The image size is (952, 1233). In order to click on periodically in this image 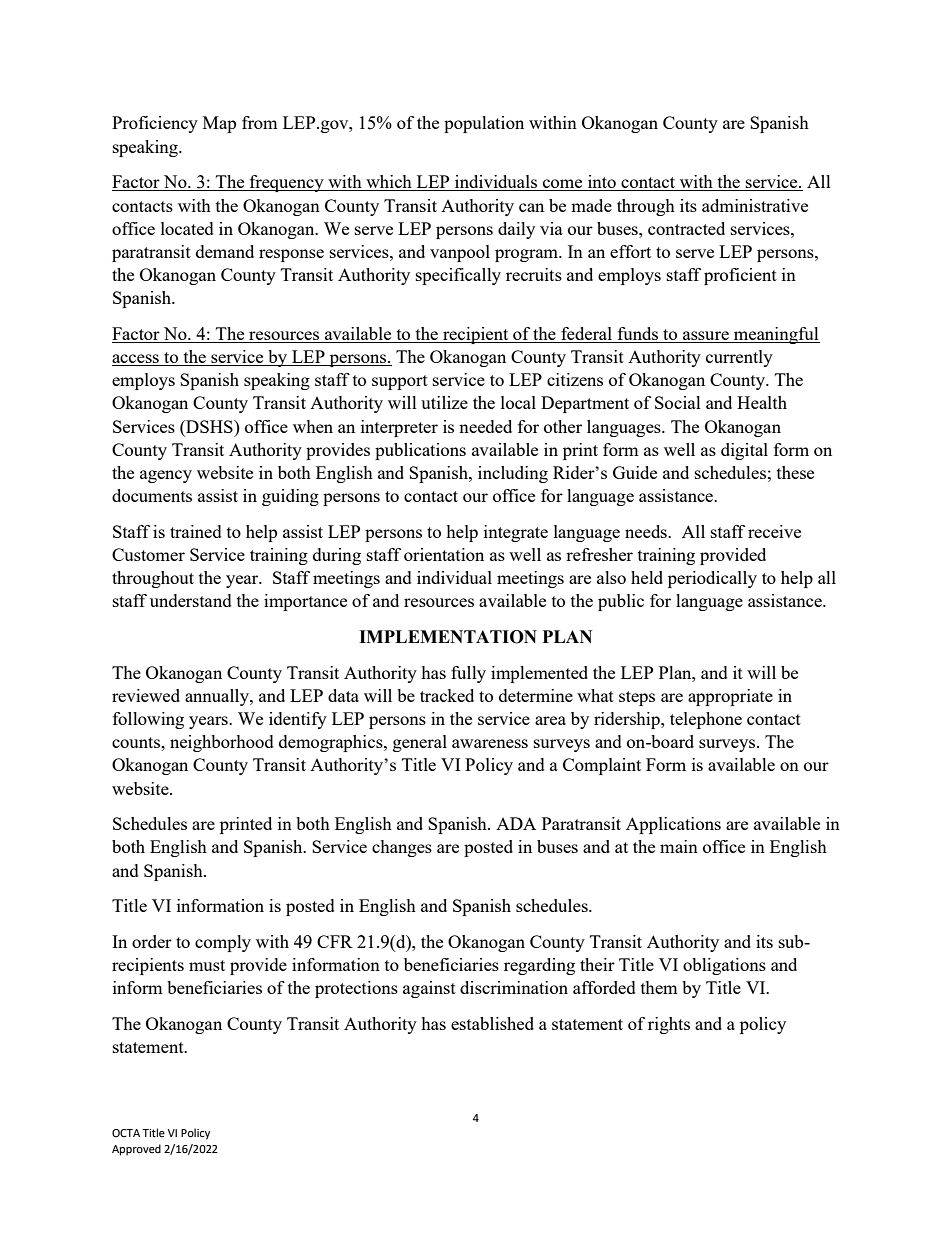, I will do `click(712, 579)`.
